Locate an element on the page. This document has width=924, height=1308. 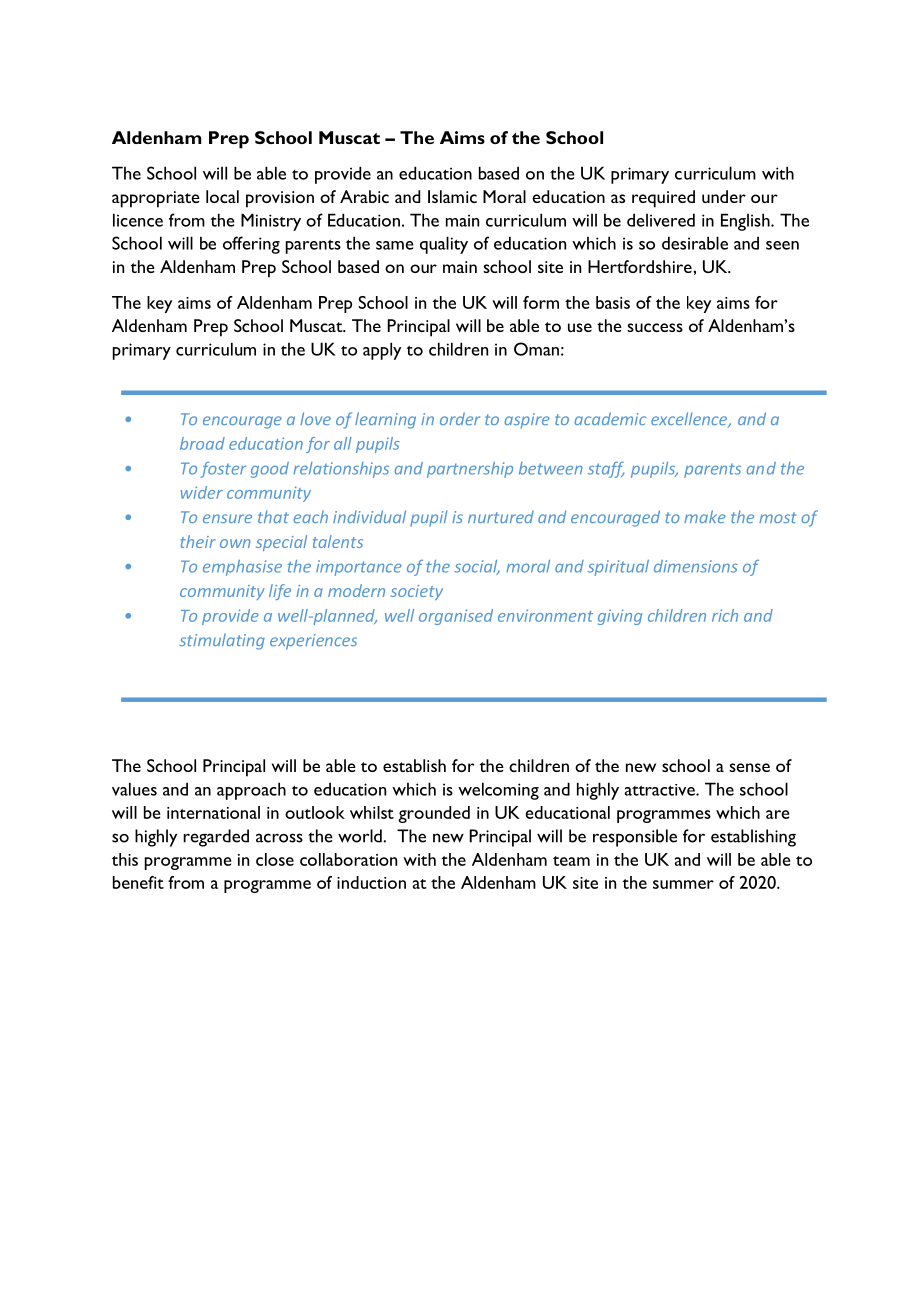
stimulating is located at coordinates (222, 641).
